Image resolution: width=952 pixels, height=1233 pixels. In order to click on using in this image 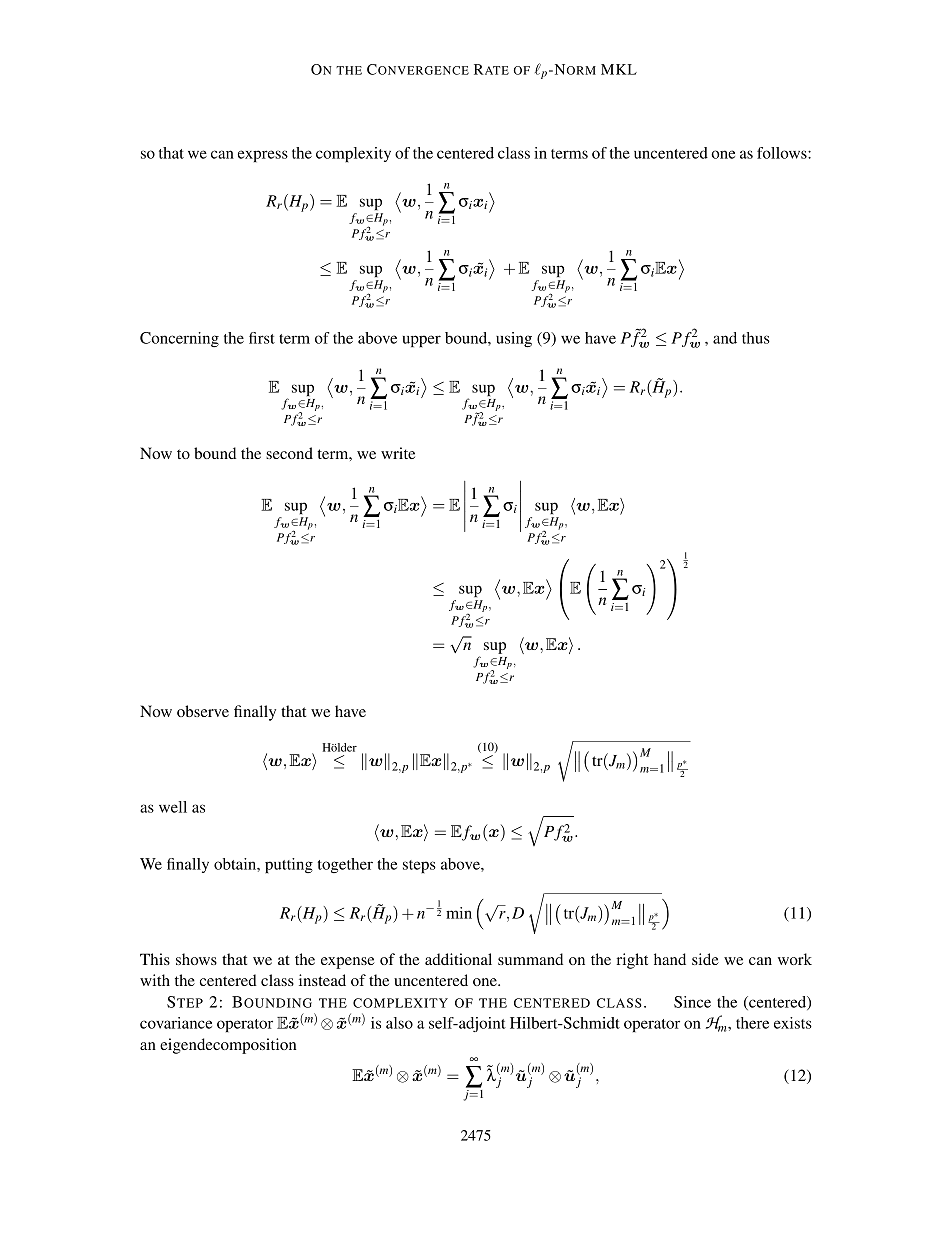, I will do `click(514, 339)`.
